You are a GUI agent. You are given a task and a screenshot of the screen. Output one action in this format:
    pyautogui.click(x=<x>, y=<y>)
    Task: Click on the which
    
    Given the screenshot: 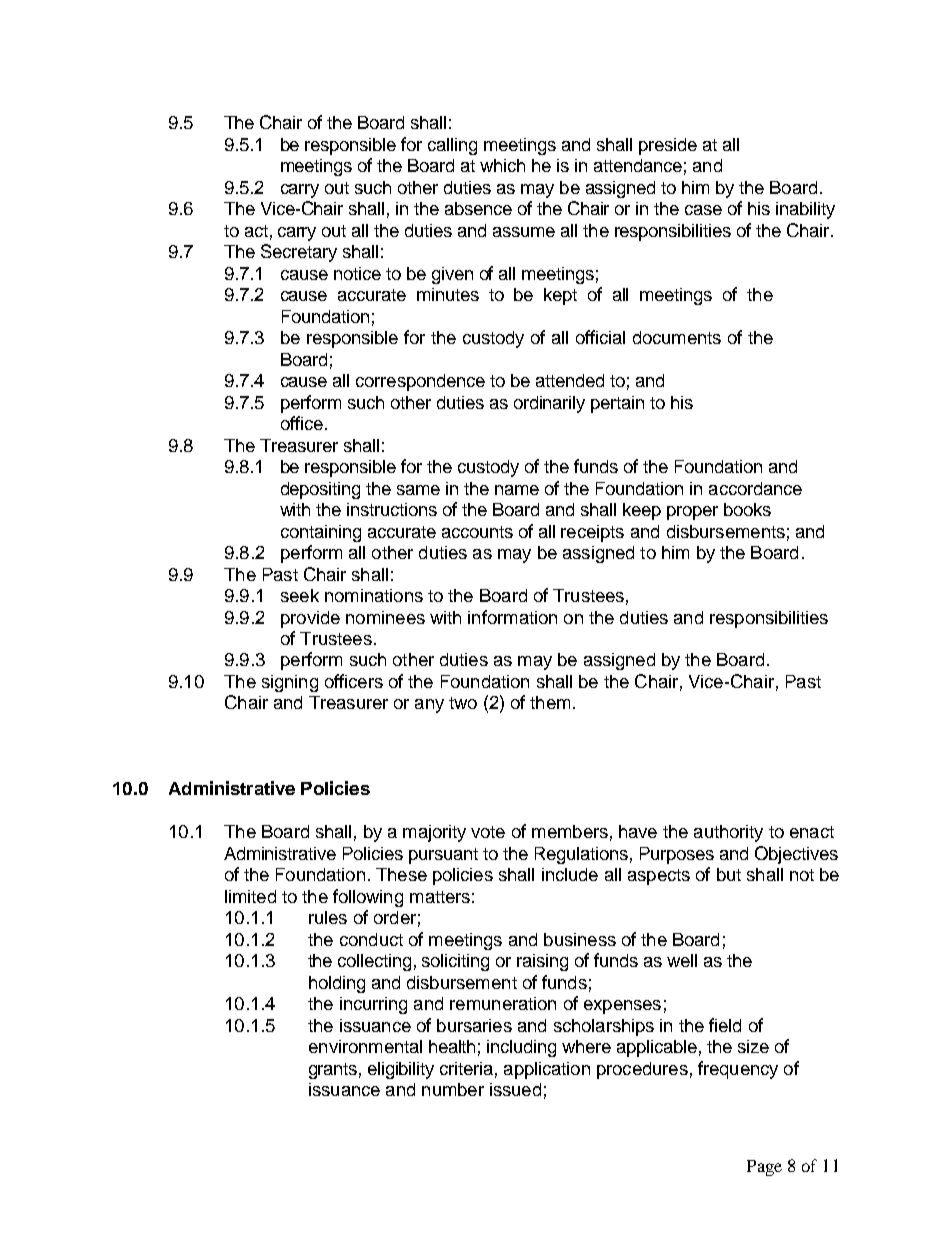 What is the action you would take?
    pyautogui.click(x=502, y=165)
